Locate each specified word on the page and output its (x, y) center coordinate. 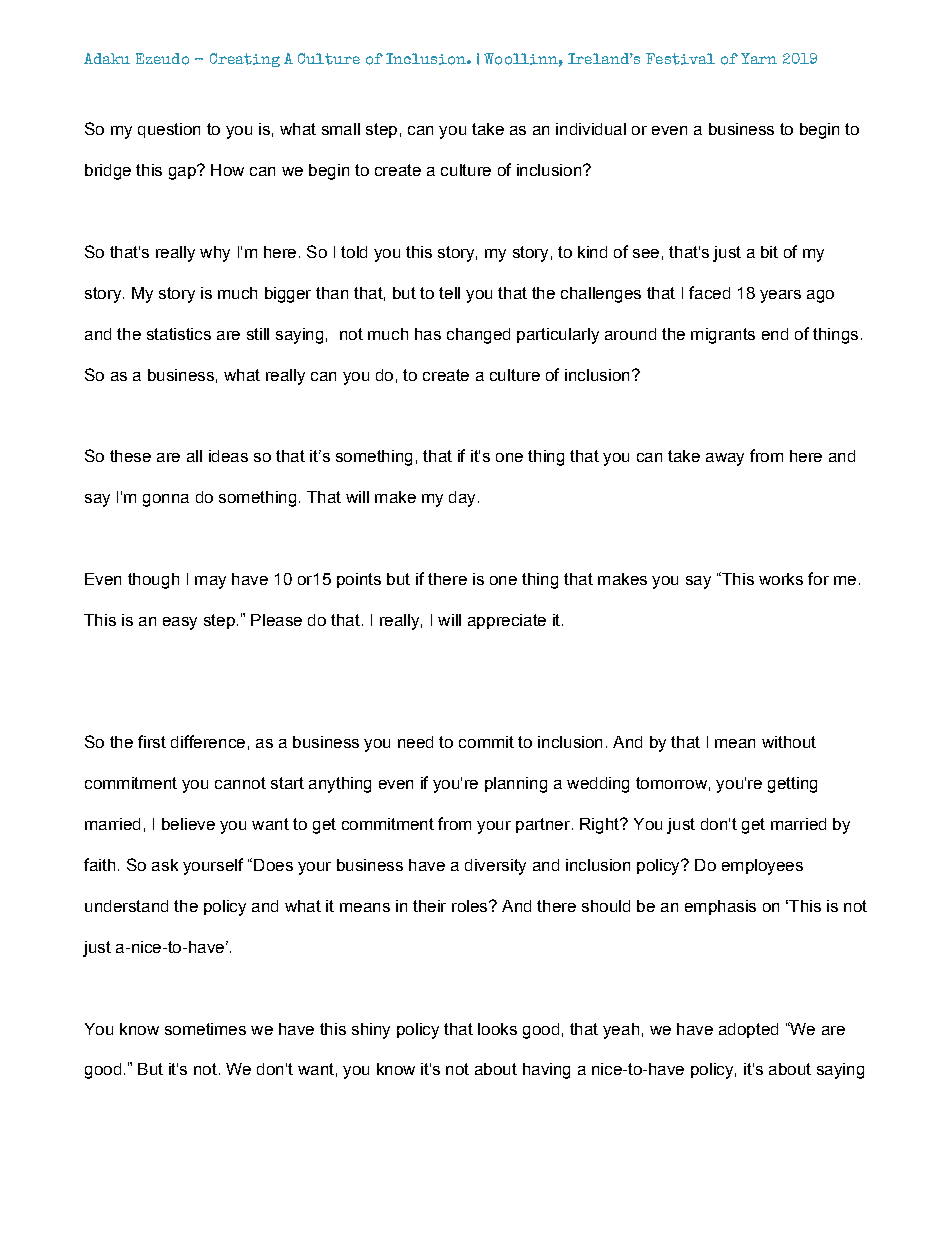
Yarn (759, 58)
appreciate (507, 621)
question (169, 130)
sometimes (205, 1029)
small (341, 129)
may (210, 582)
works (781, 579)
